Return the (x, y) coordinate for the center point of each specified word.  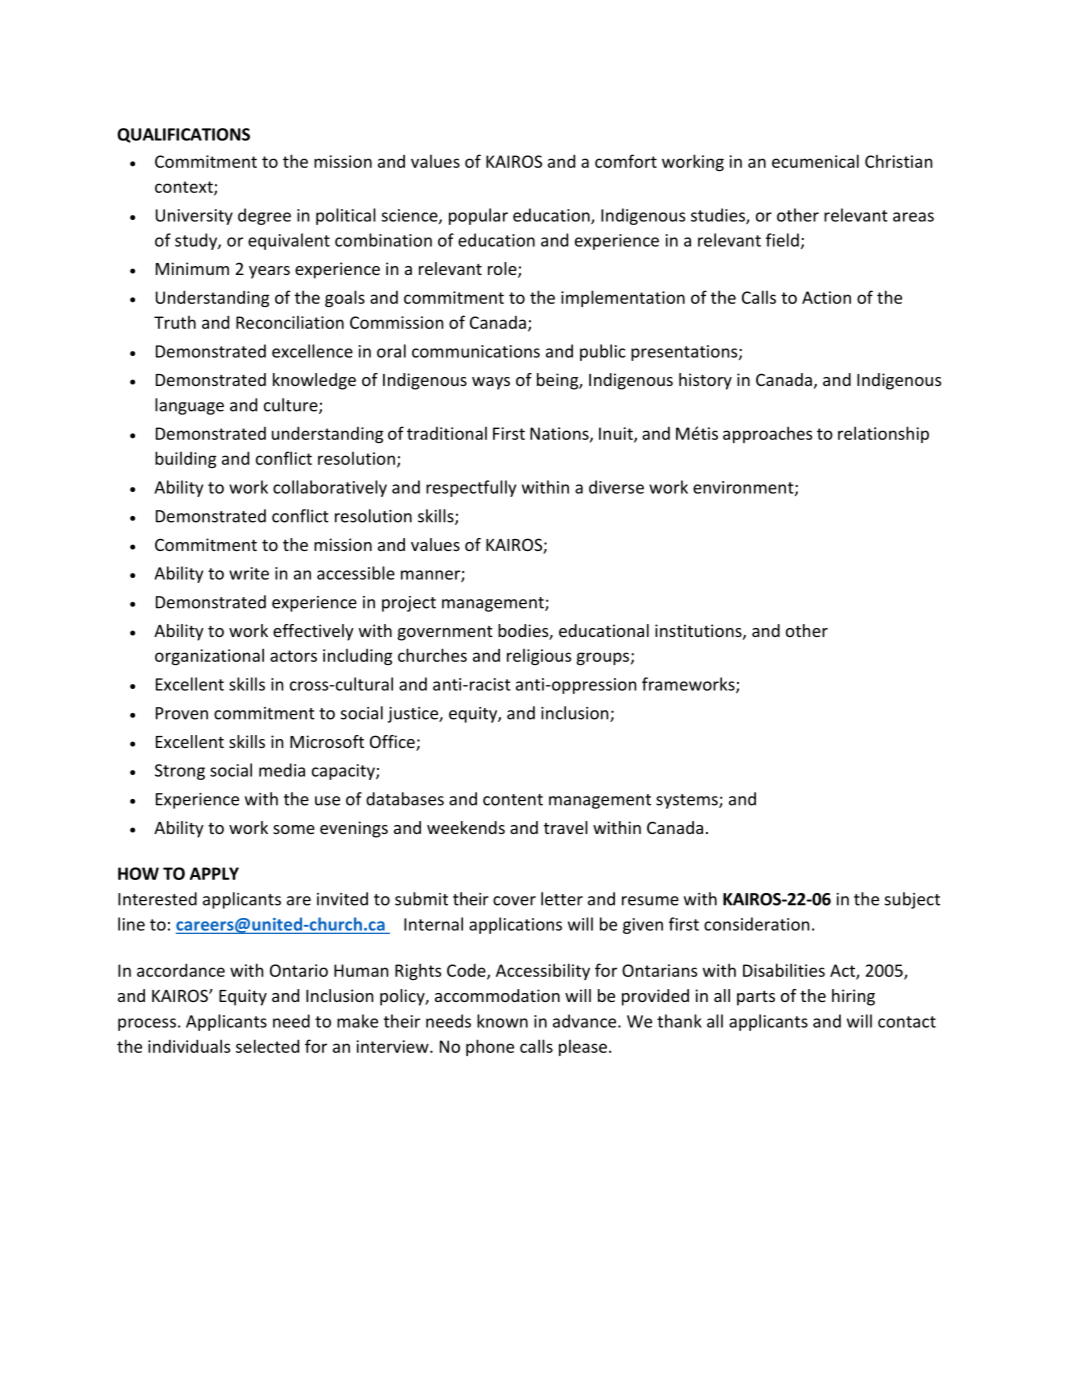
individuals (189, 1046)
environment (744, 488)
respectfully (471, 488)
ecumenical (815, 161)
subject (912, 900)
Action (826, 297)
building (185, 459)
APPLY (214, 873)
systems (688, 801)
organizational (209, 656)
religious (539, 656)
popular (478, 216)
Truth (175, 322)
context (185, 188)
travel (566, 827)
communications (476, 351)
